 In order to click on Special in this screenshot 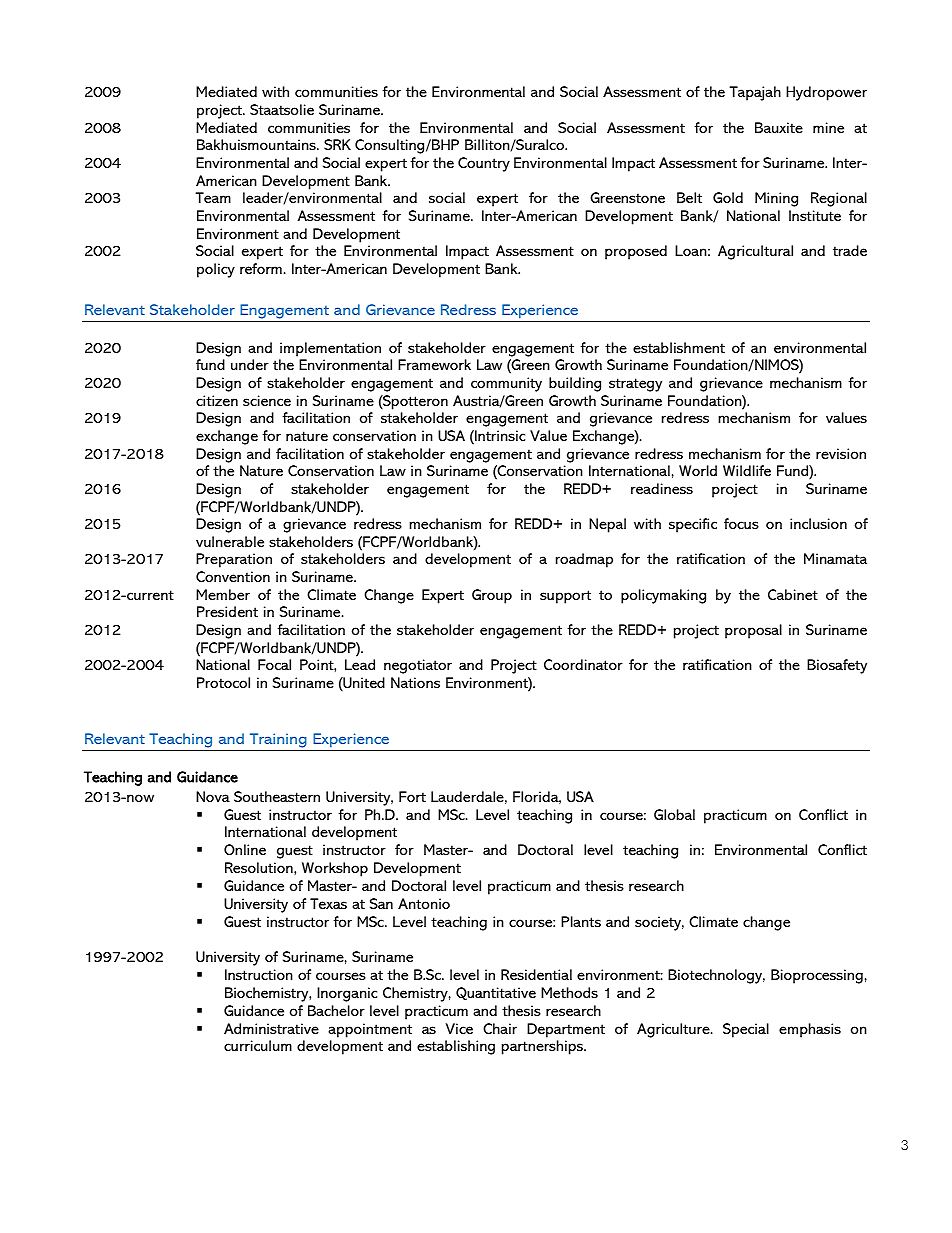, I will do `click(746, 1030)`.
